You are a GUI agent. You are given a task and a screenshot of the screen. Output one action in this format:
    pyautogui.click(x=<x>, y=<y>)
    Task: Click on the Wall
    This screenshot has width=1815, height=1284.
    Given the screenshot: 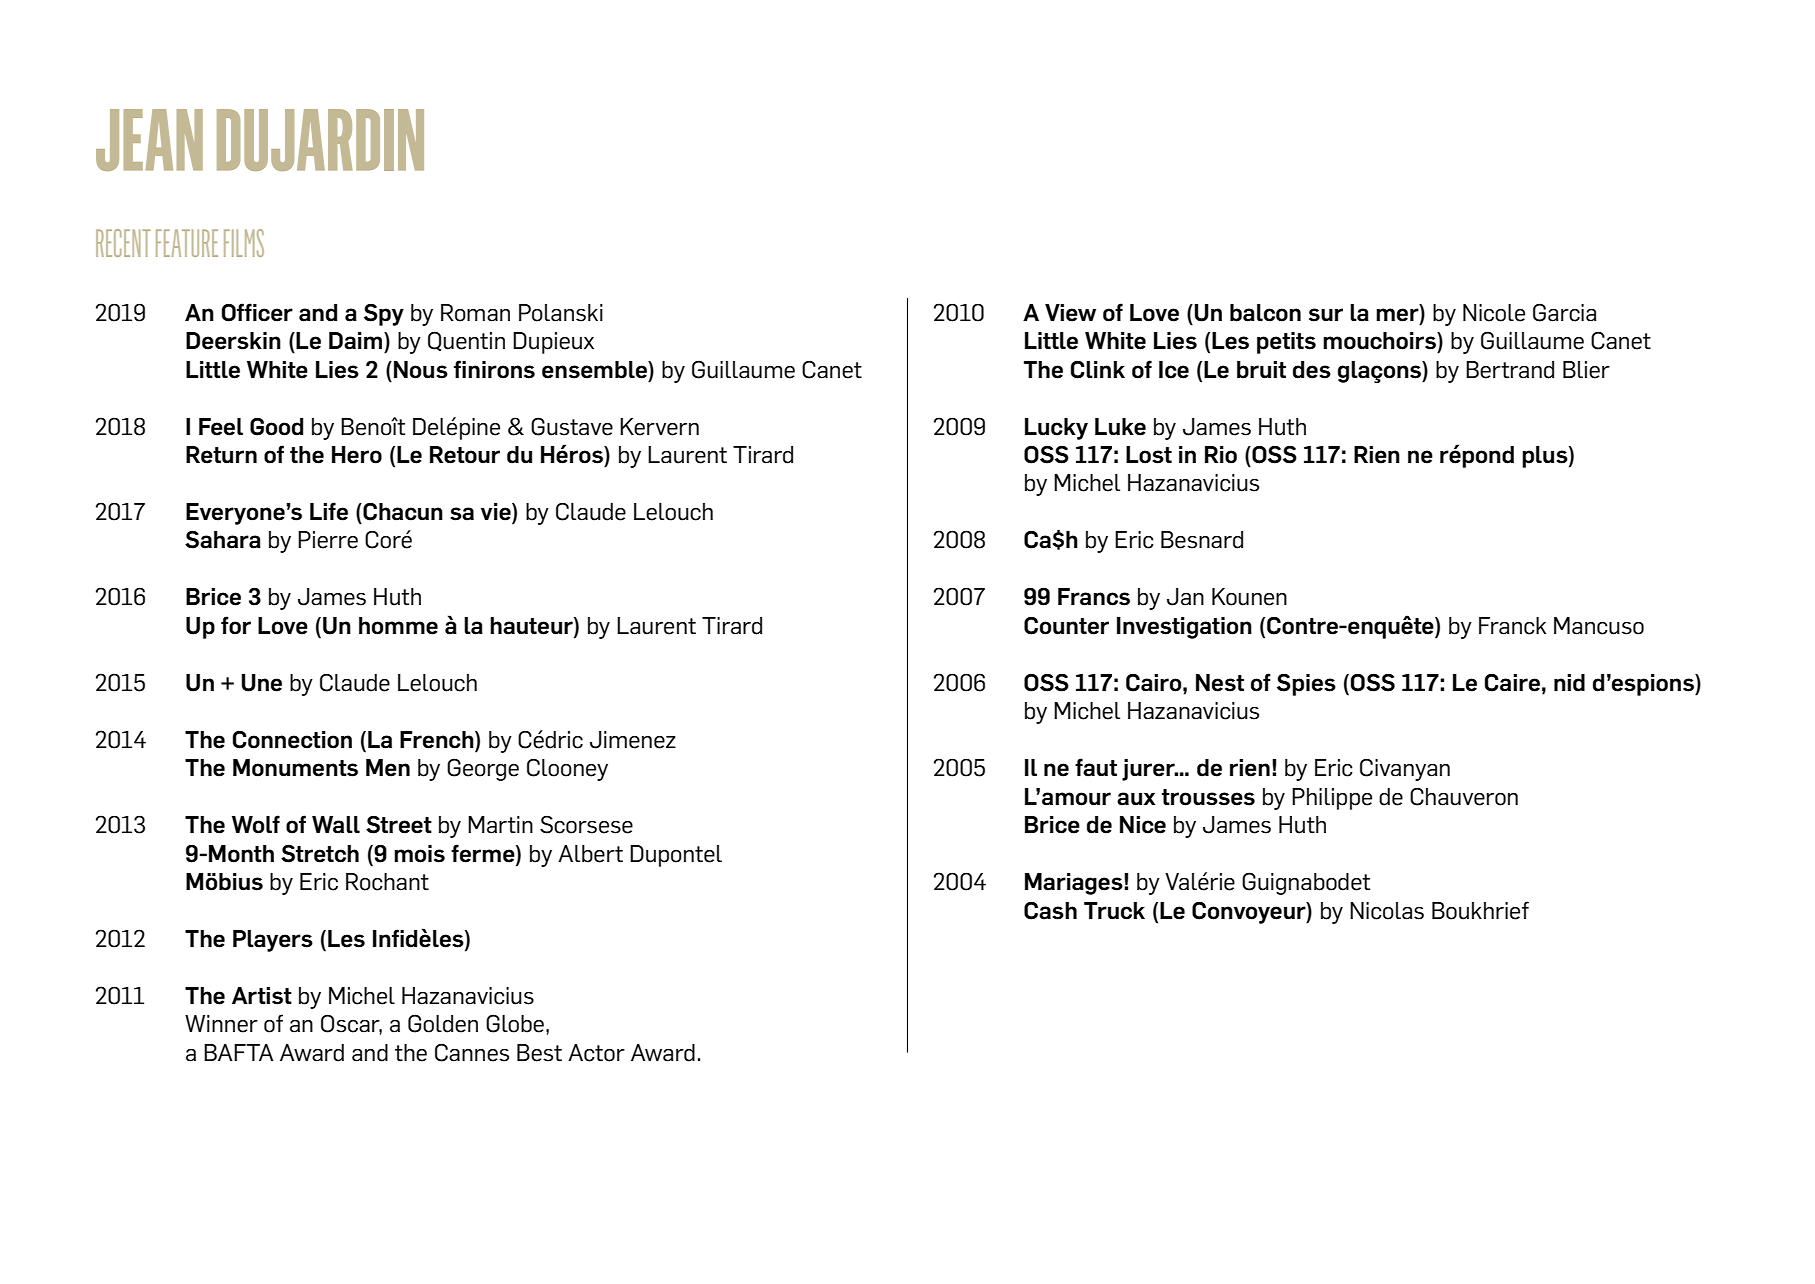 What is the action you would take?
    pyautogui.click(x=336, y=825)
